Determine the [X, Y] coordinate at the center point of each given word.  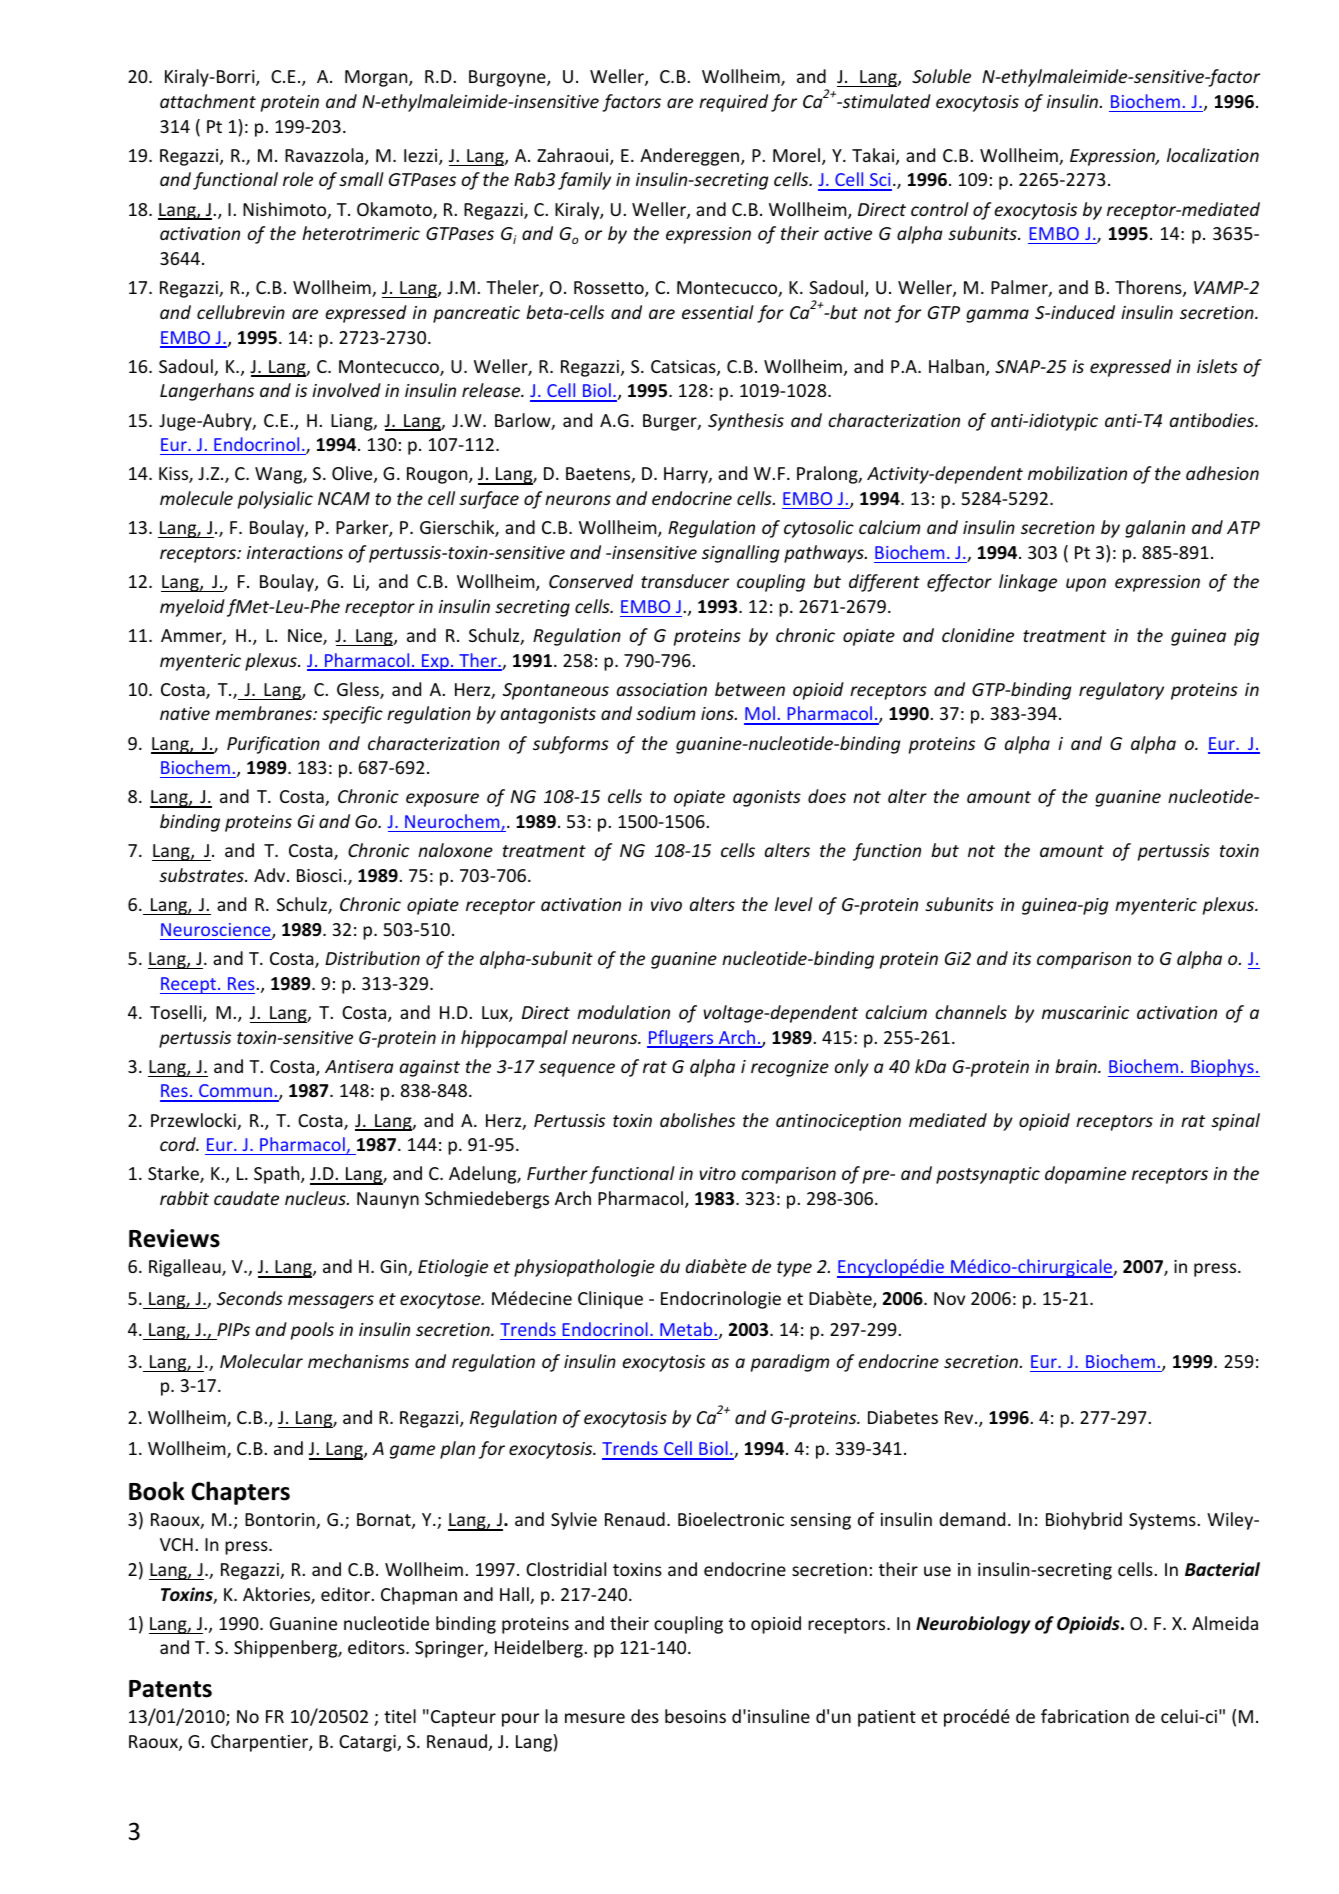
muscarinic [1085, 1012]
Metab [686, 1329]
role [298, 179]
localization [1213, 155]
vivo [666, 904]
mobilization [1077, 473]
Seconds [250, 1298]
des [645, 1716]
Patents [170, 1689]
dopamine [1085, 1175]
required [733, 103]
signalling [740, 554]
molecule [196, 498]
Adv [271, 875]
